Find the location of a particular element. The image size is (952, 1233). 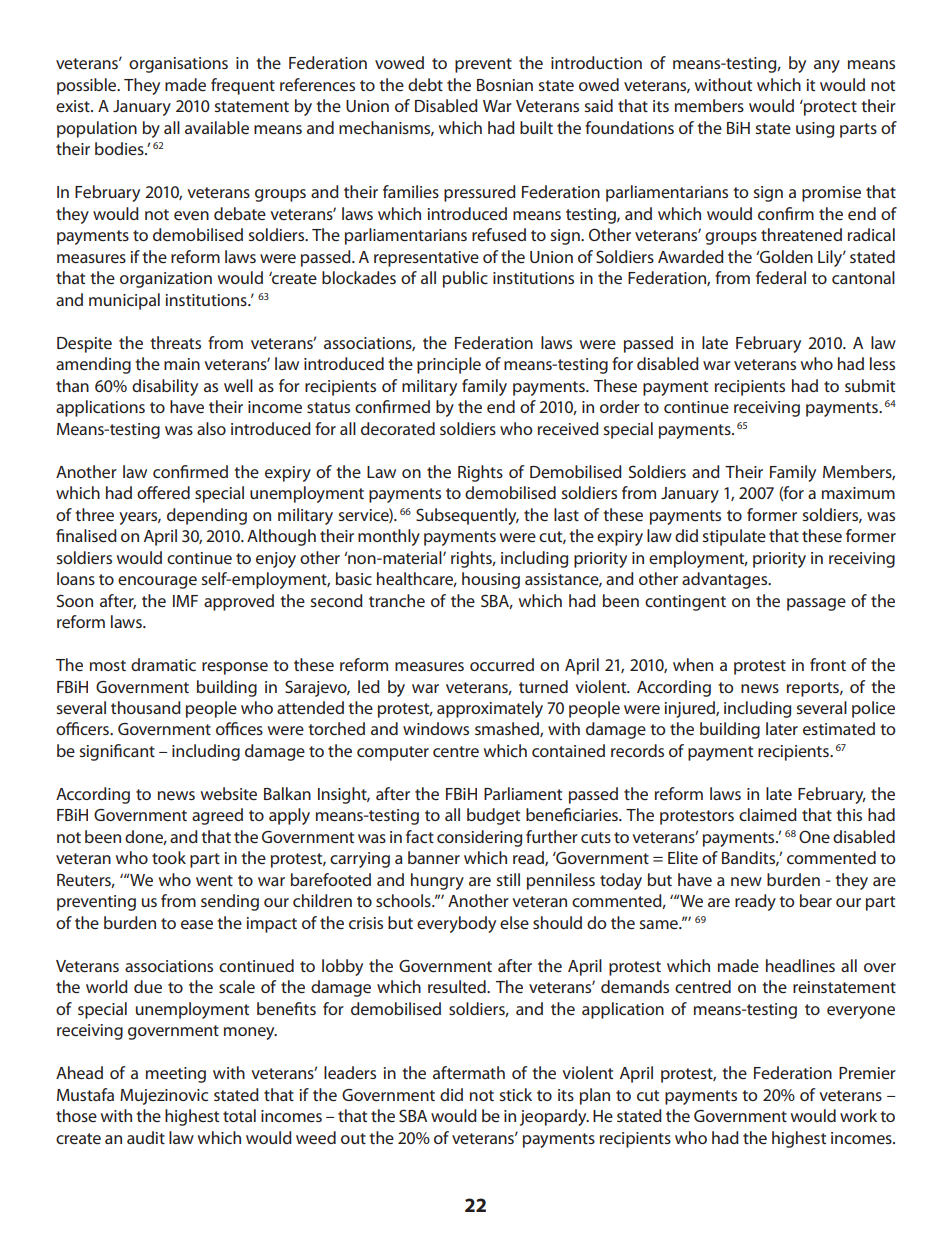

stick is located at coordinates (516, 1094).
